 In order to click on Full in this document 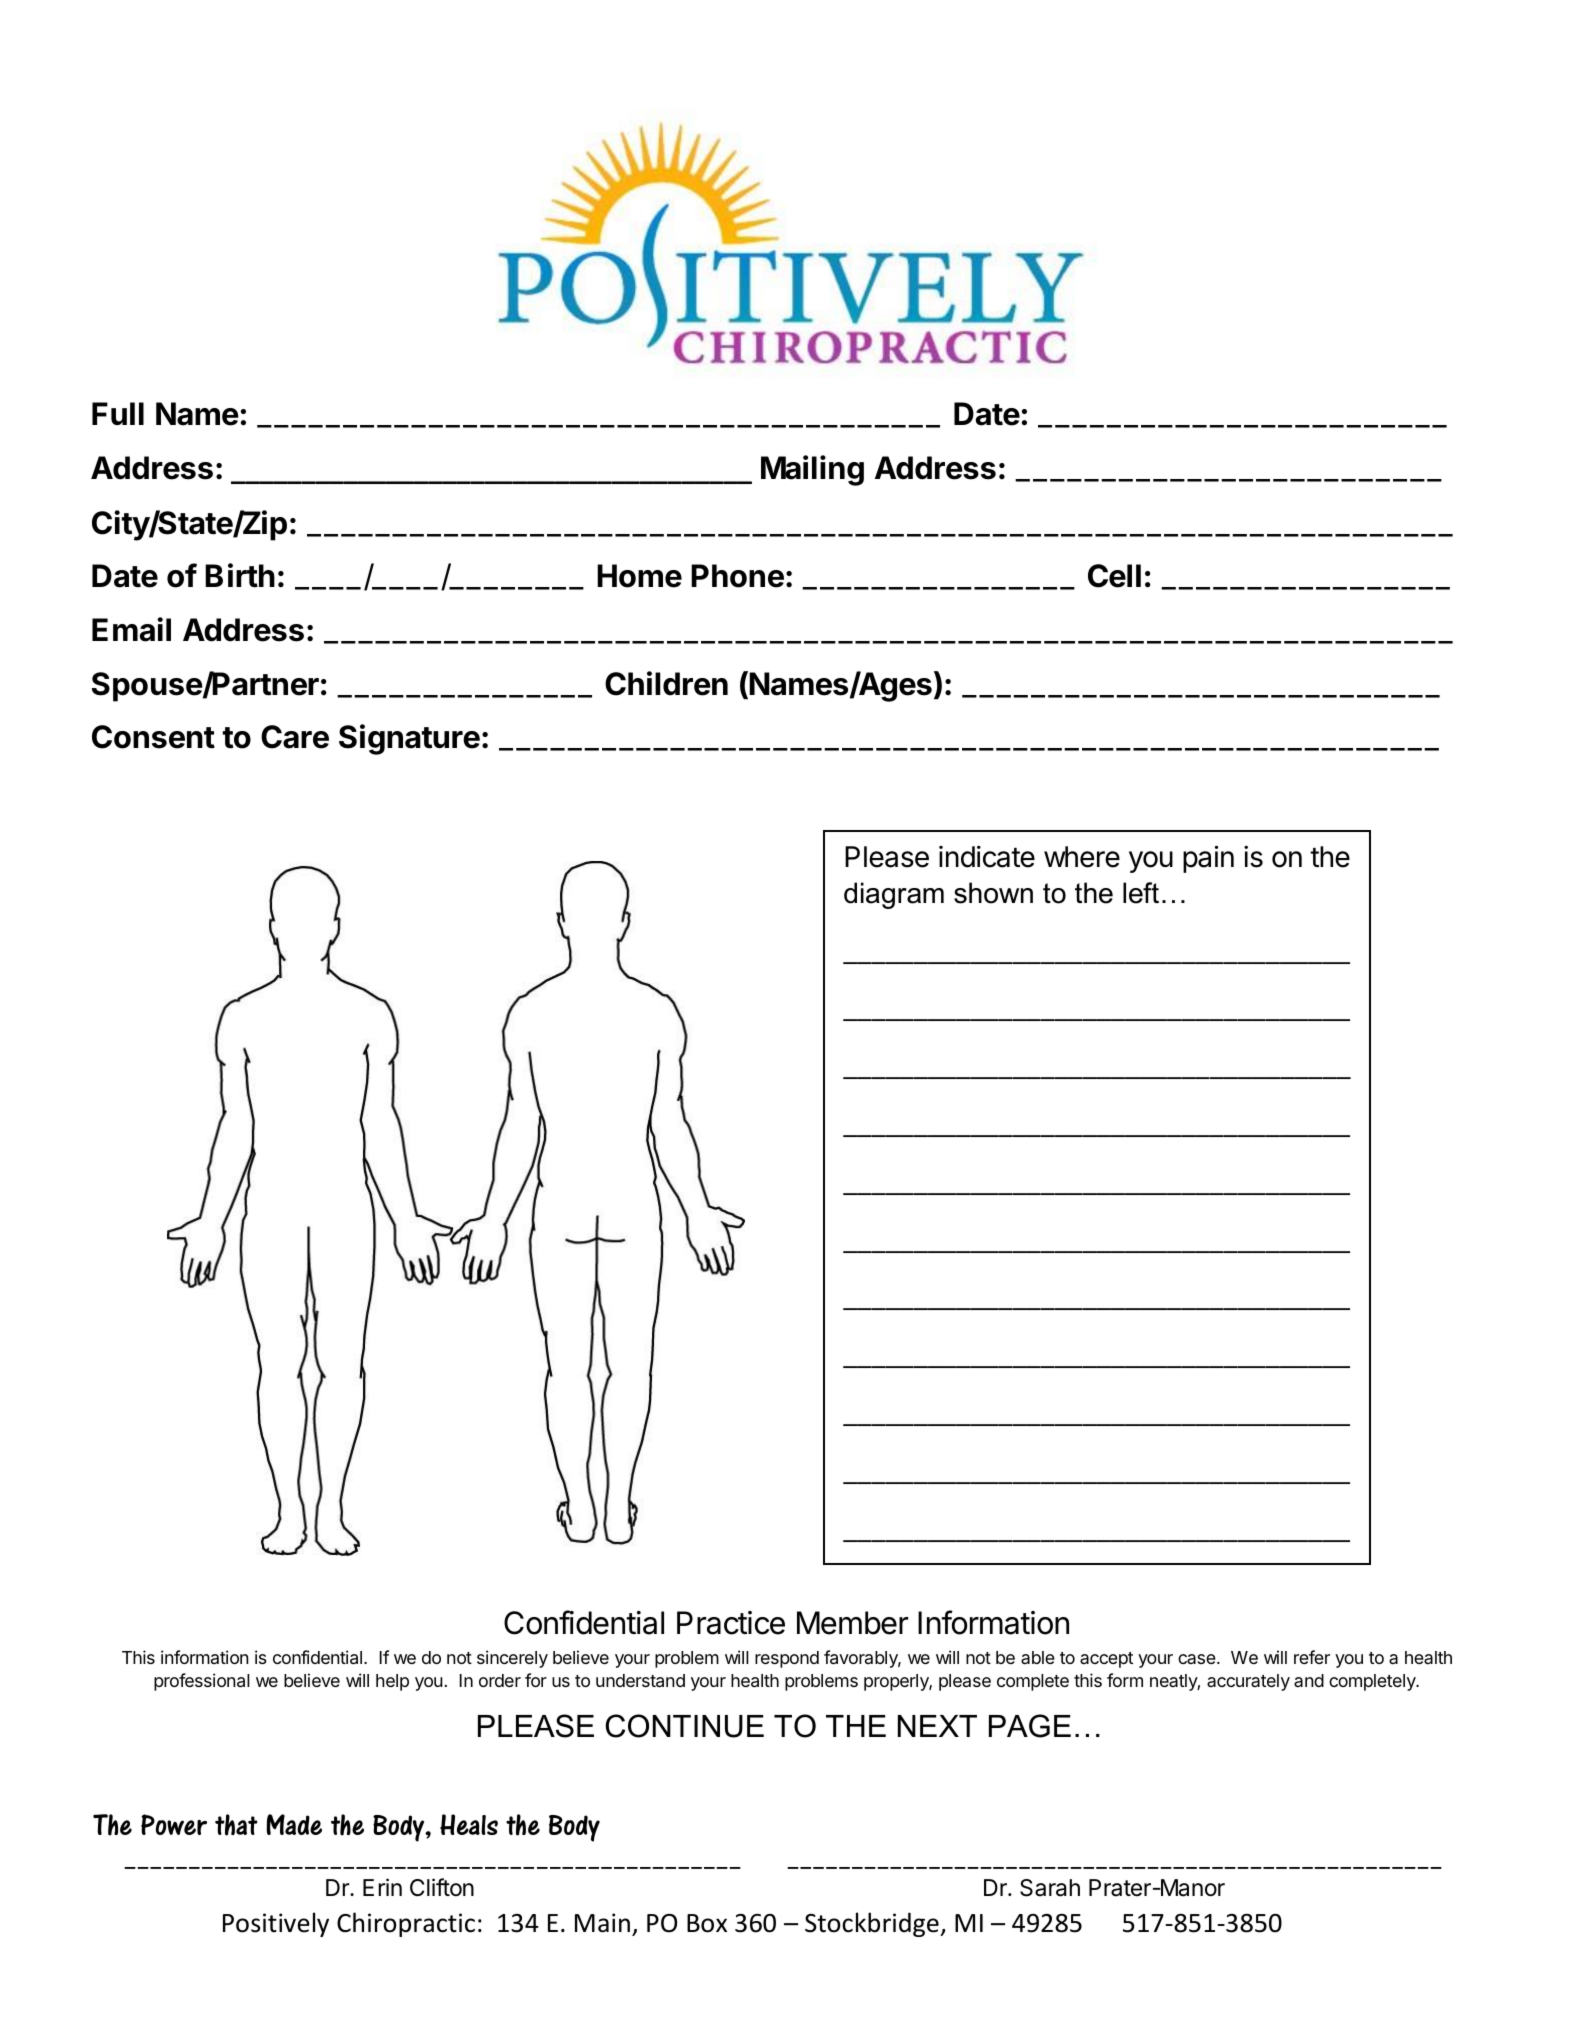, I will do `click(118, 413)`.
